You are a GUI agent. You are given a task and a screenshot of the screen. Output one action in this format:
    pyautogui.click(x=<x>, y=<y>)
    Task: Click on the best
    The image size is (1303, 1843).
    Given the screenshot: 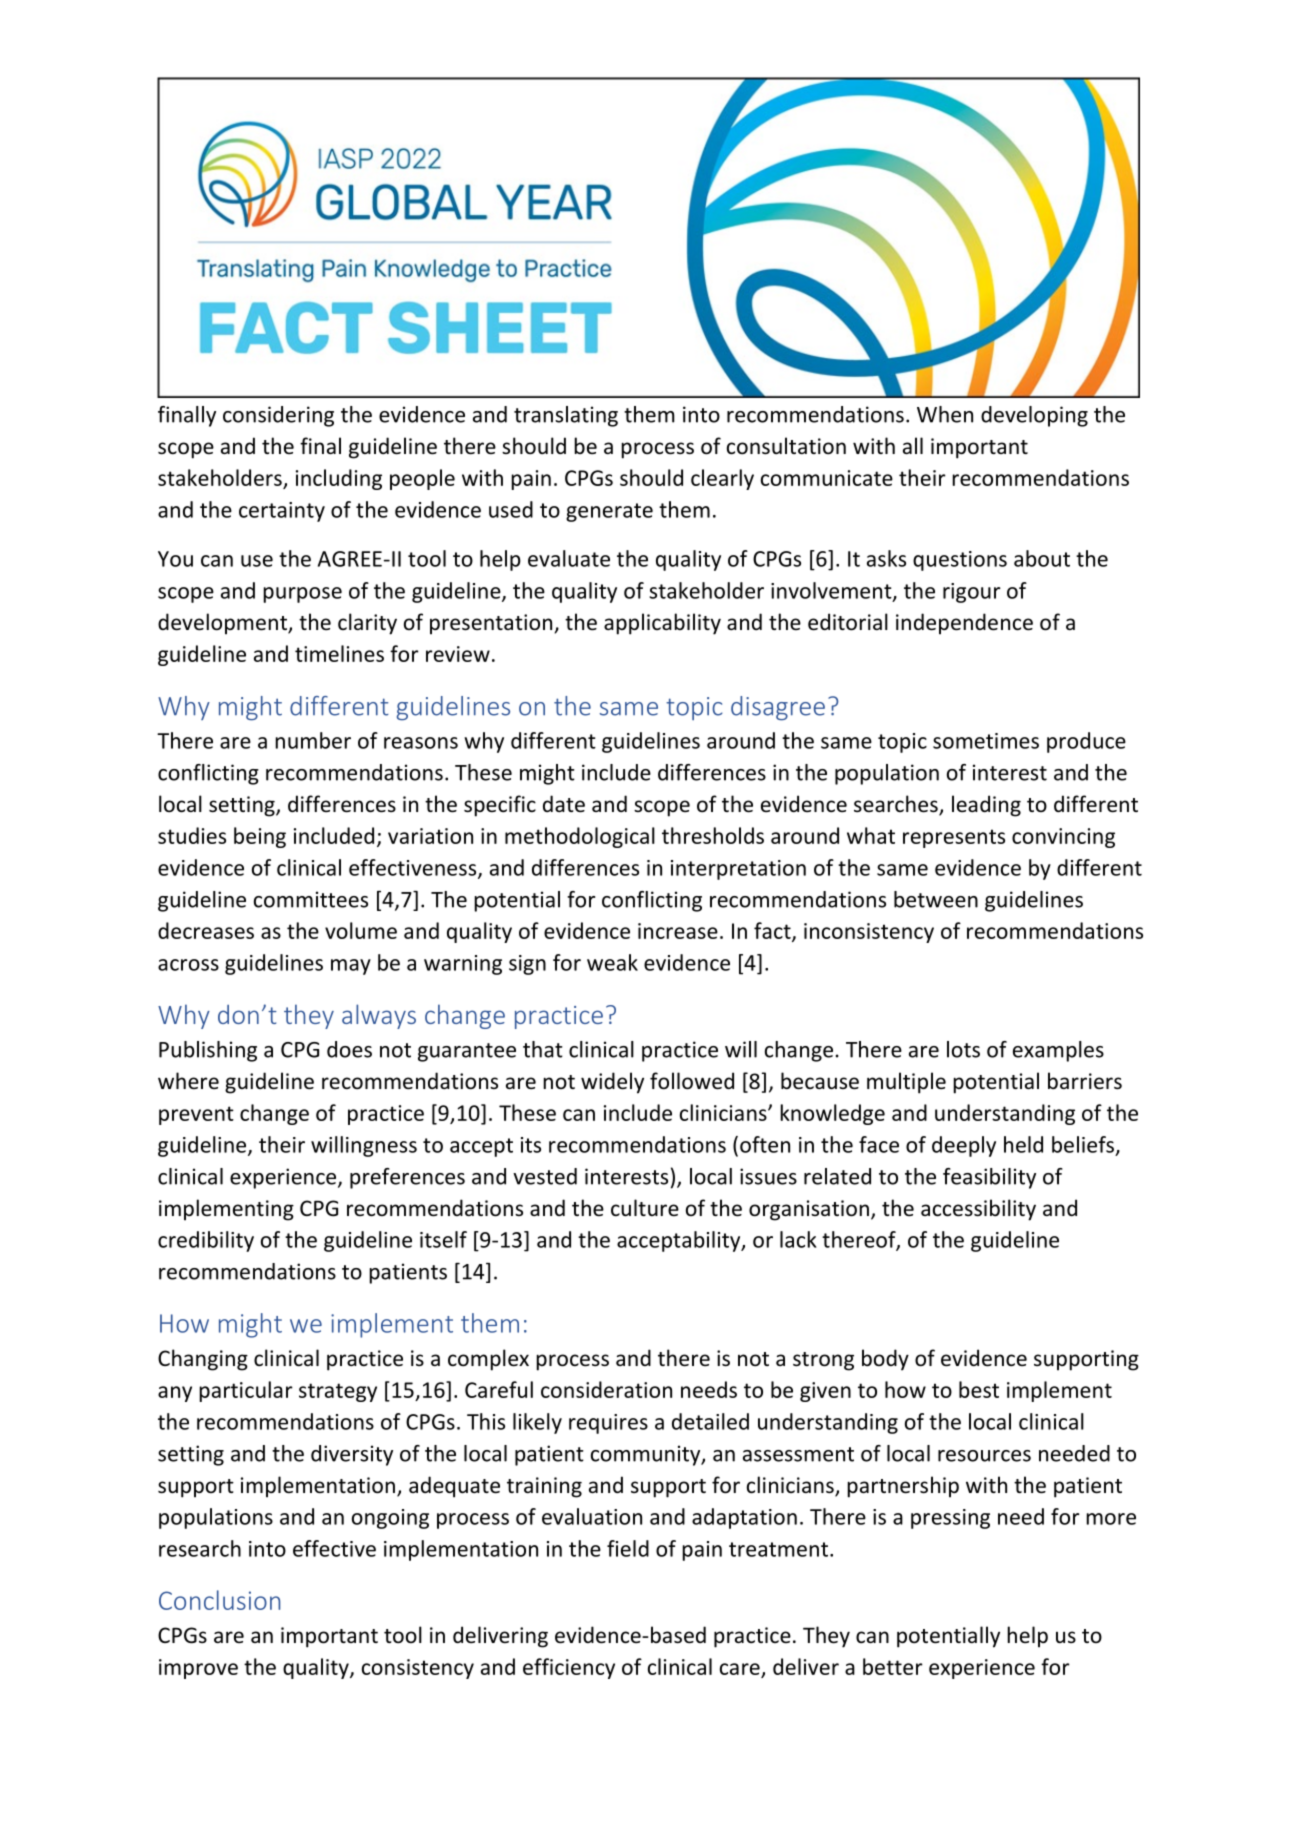 What is the action you would take?
    pyautogui.click(x=979, y=1389)
